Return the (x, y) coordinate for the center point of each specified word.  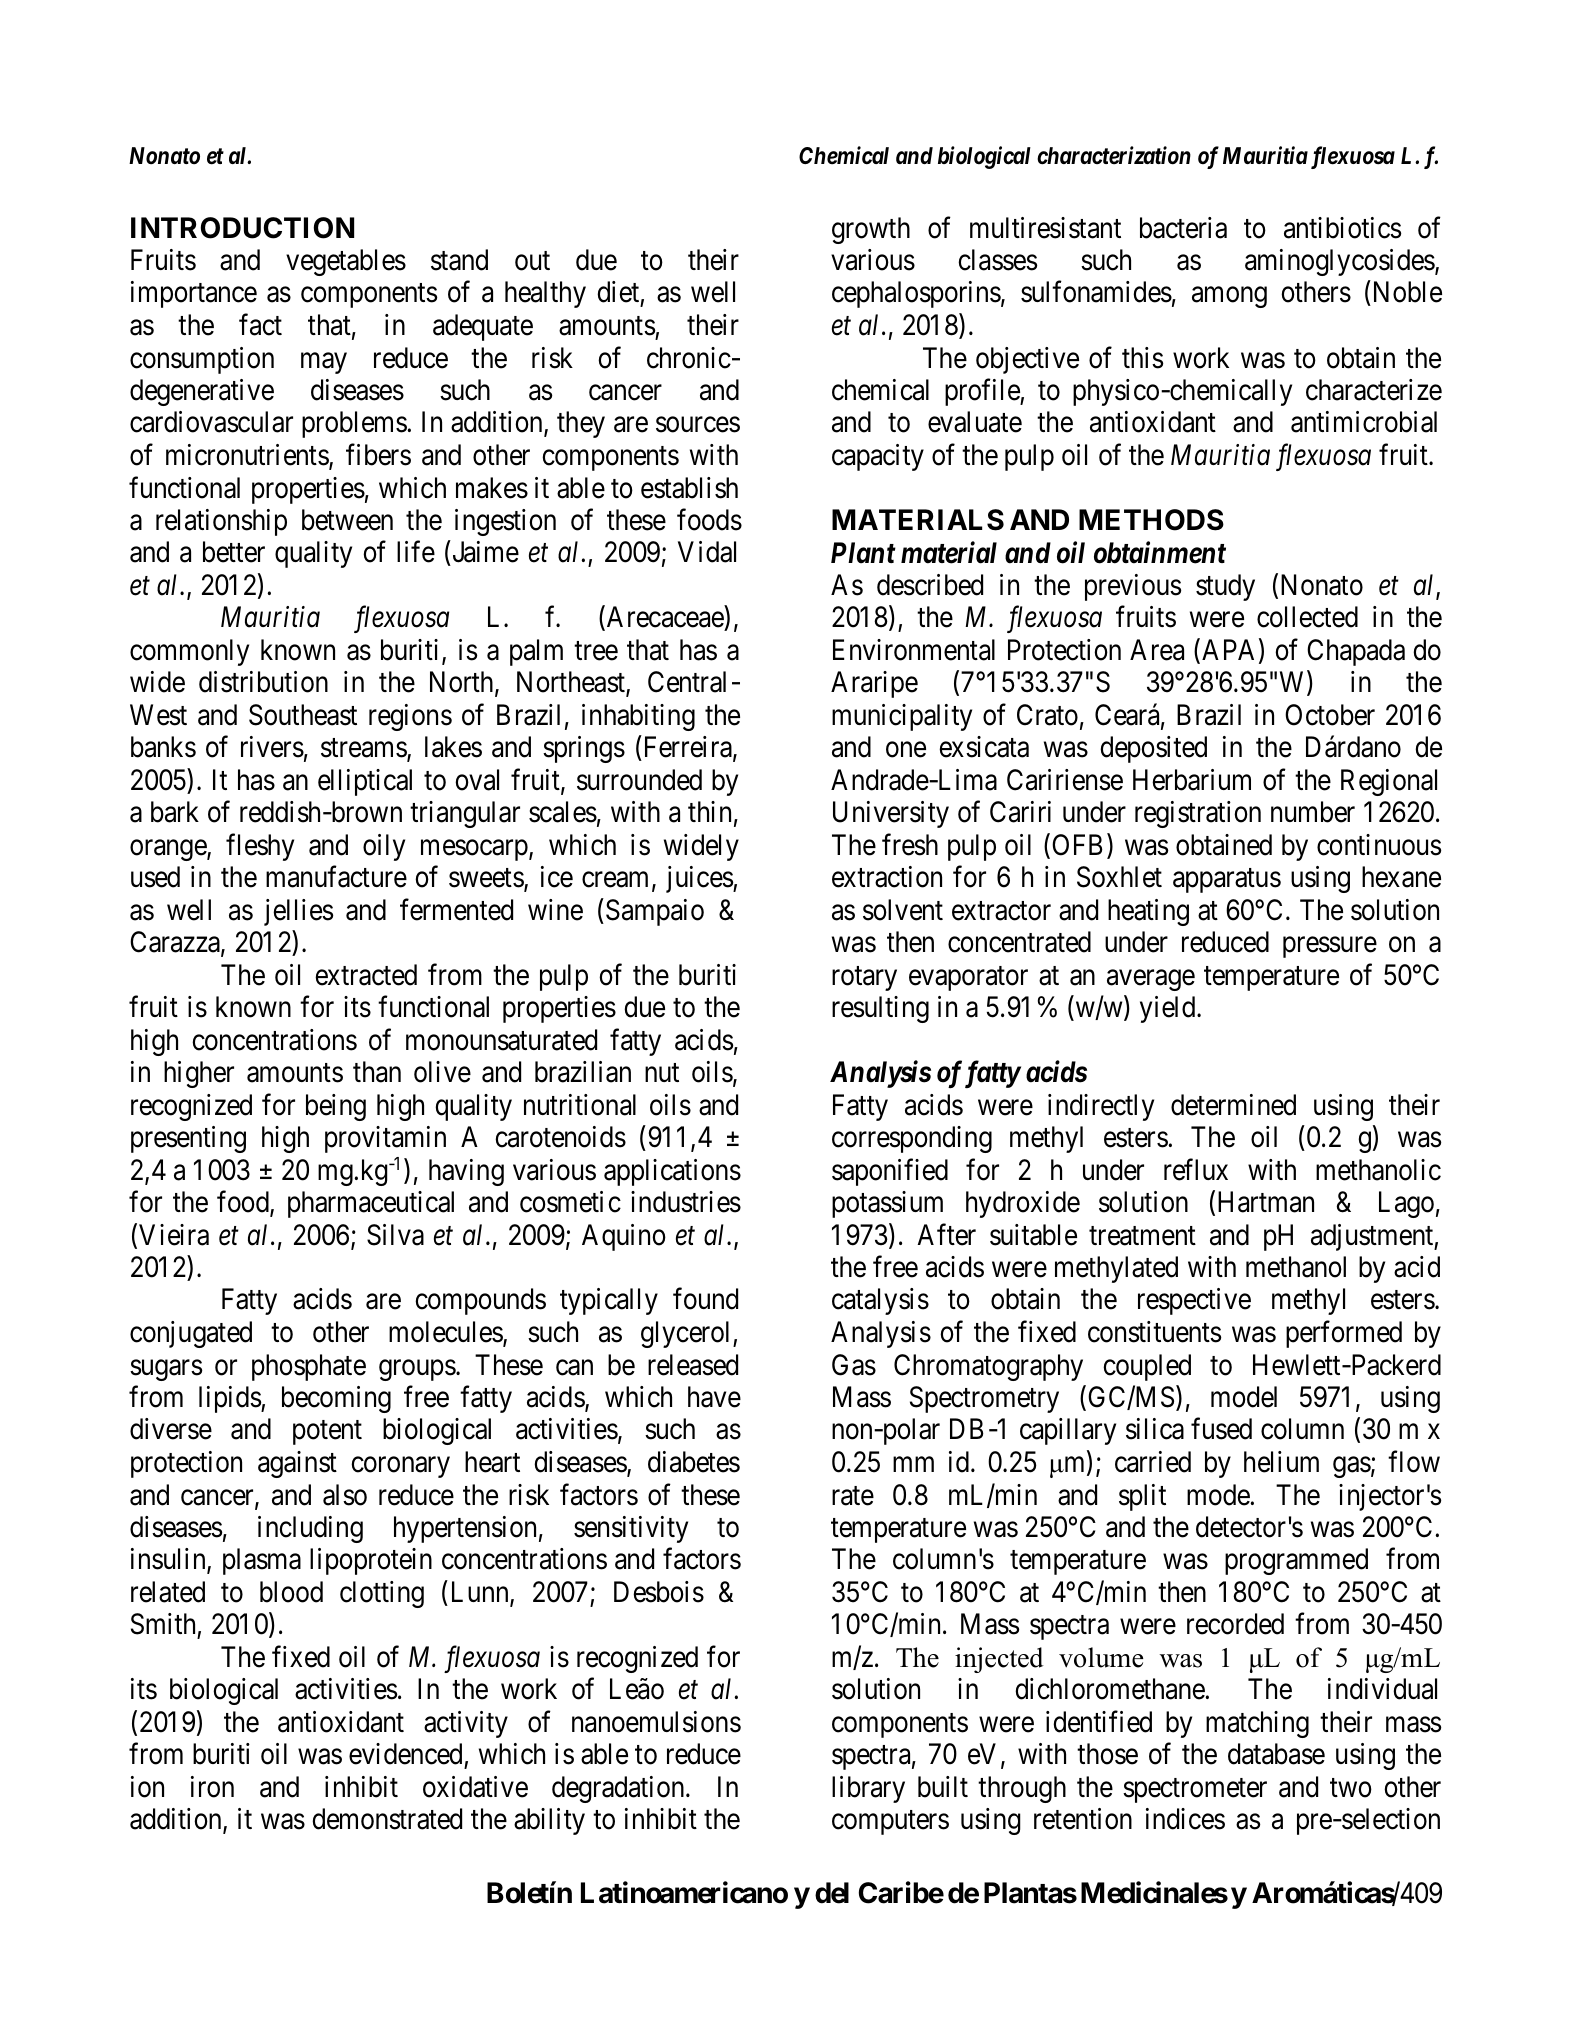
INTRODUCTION (242, 228)
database (1276, 1754)
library (868, 1789)
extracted (366, 975)
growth (871, 230)
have (714, 1397)
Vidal (707, 552)
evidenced (405, 1754)
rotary (864, 979)
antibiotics (1342, 228)
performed (1344, 1334)
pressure (1330, 947)
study (1225, 587)
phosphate (309, 1367)
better (234, 552)
